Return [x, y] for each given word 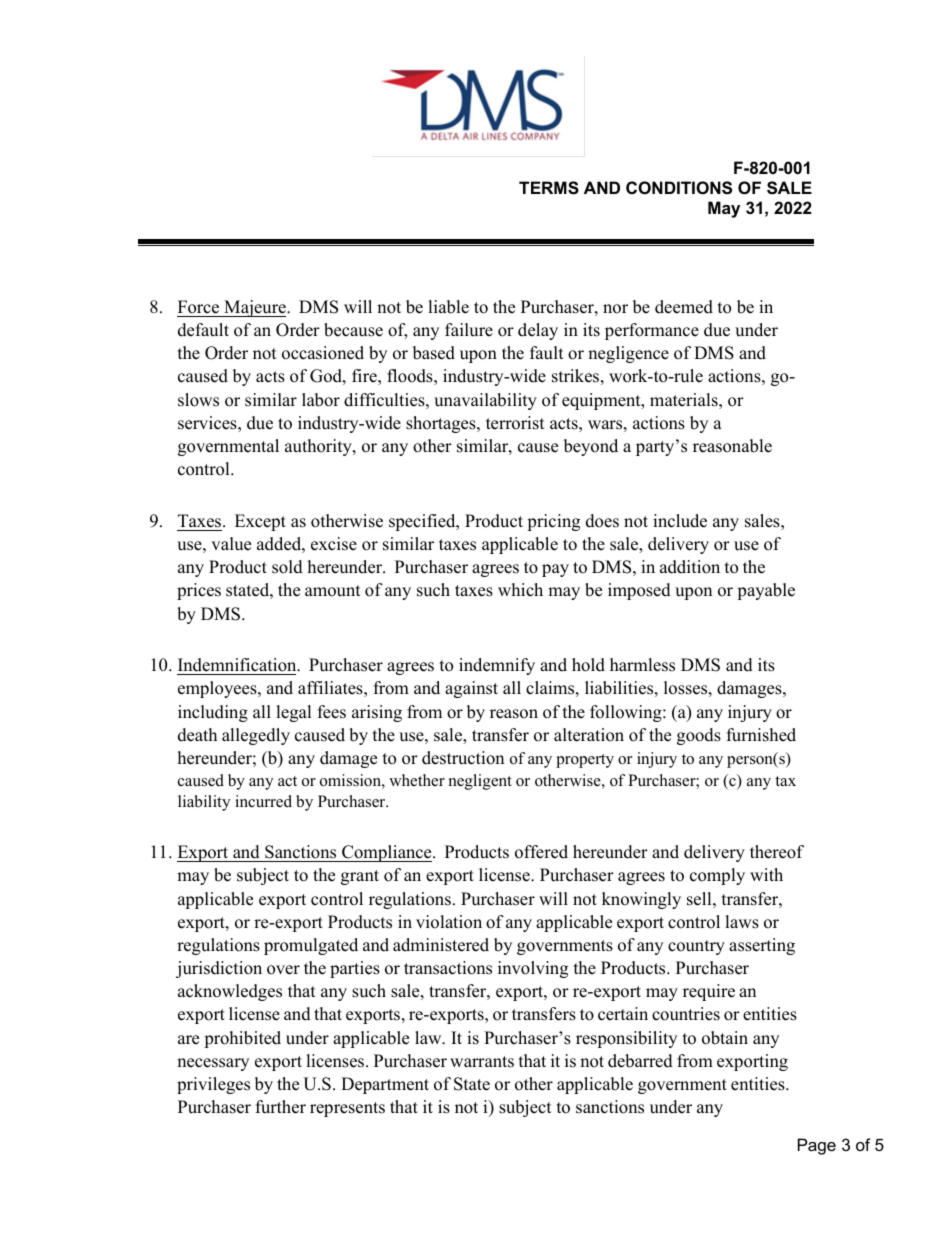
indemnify [497, 666]
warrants [482, 1062]
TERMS [549, 188]
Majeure [255, 308]
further [281, 1107]
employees [218, 689]
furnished [761, 735]
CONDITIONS [679, 188]
